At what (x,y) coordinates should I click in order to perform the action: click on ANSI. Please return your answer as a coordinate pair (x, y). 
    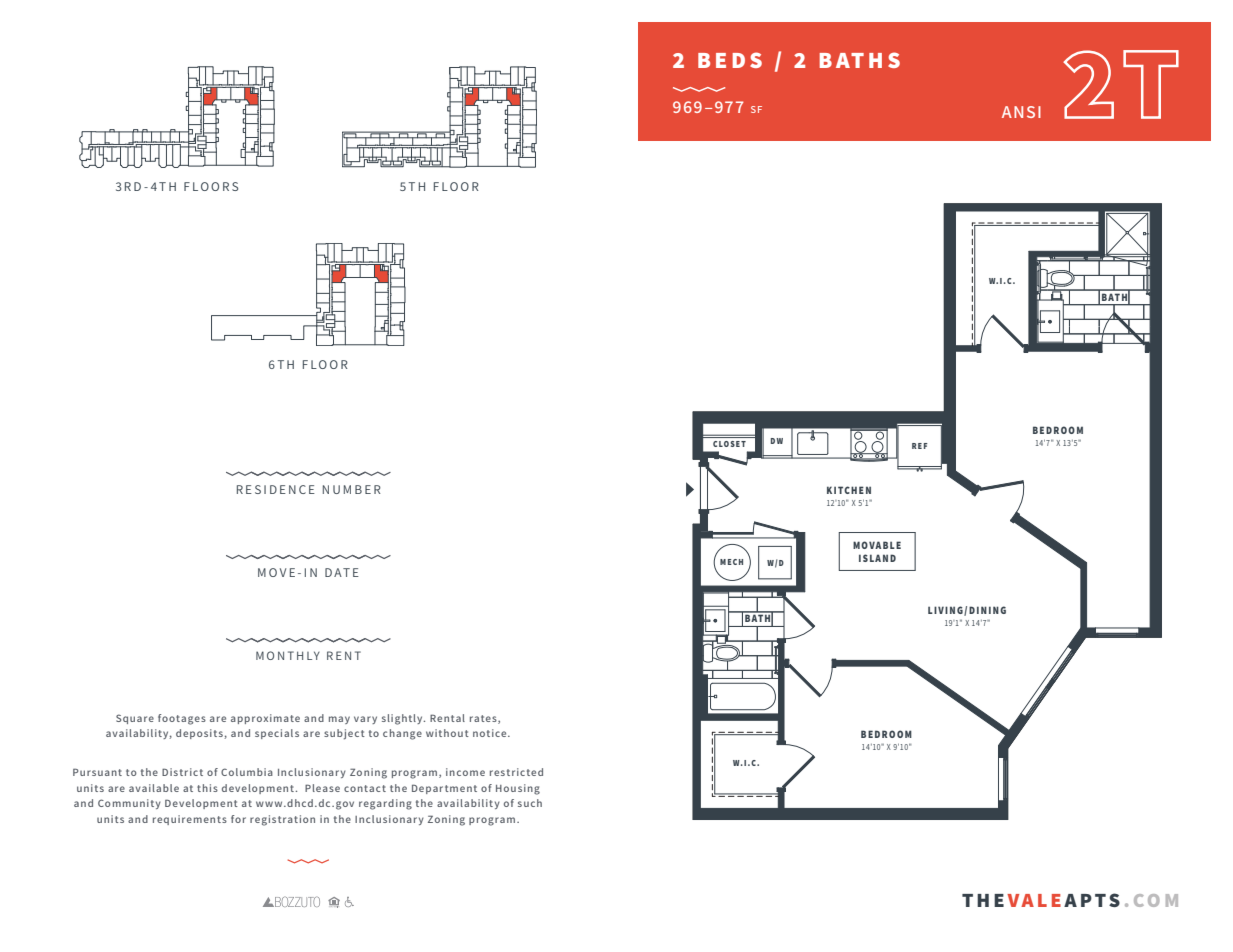
    Looking at the image, I should click on (1021, 112).
